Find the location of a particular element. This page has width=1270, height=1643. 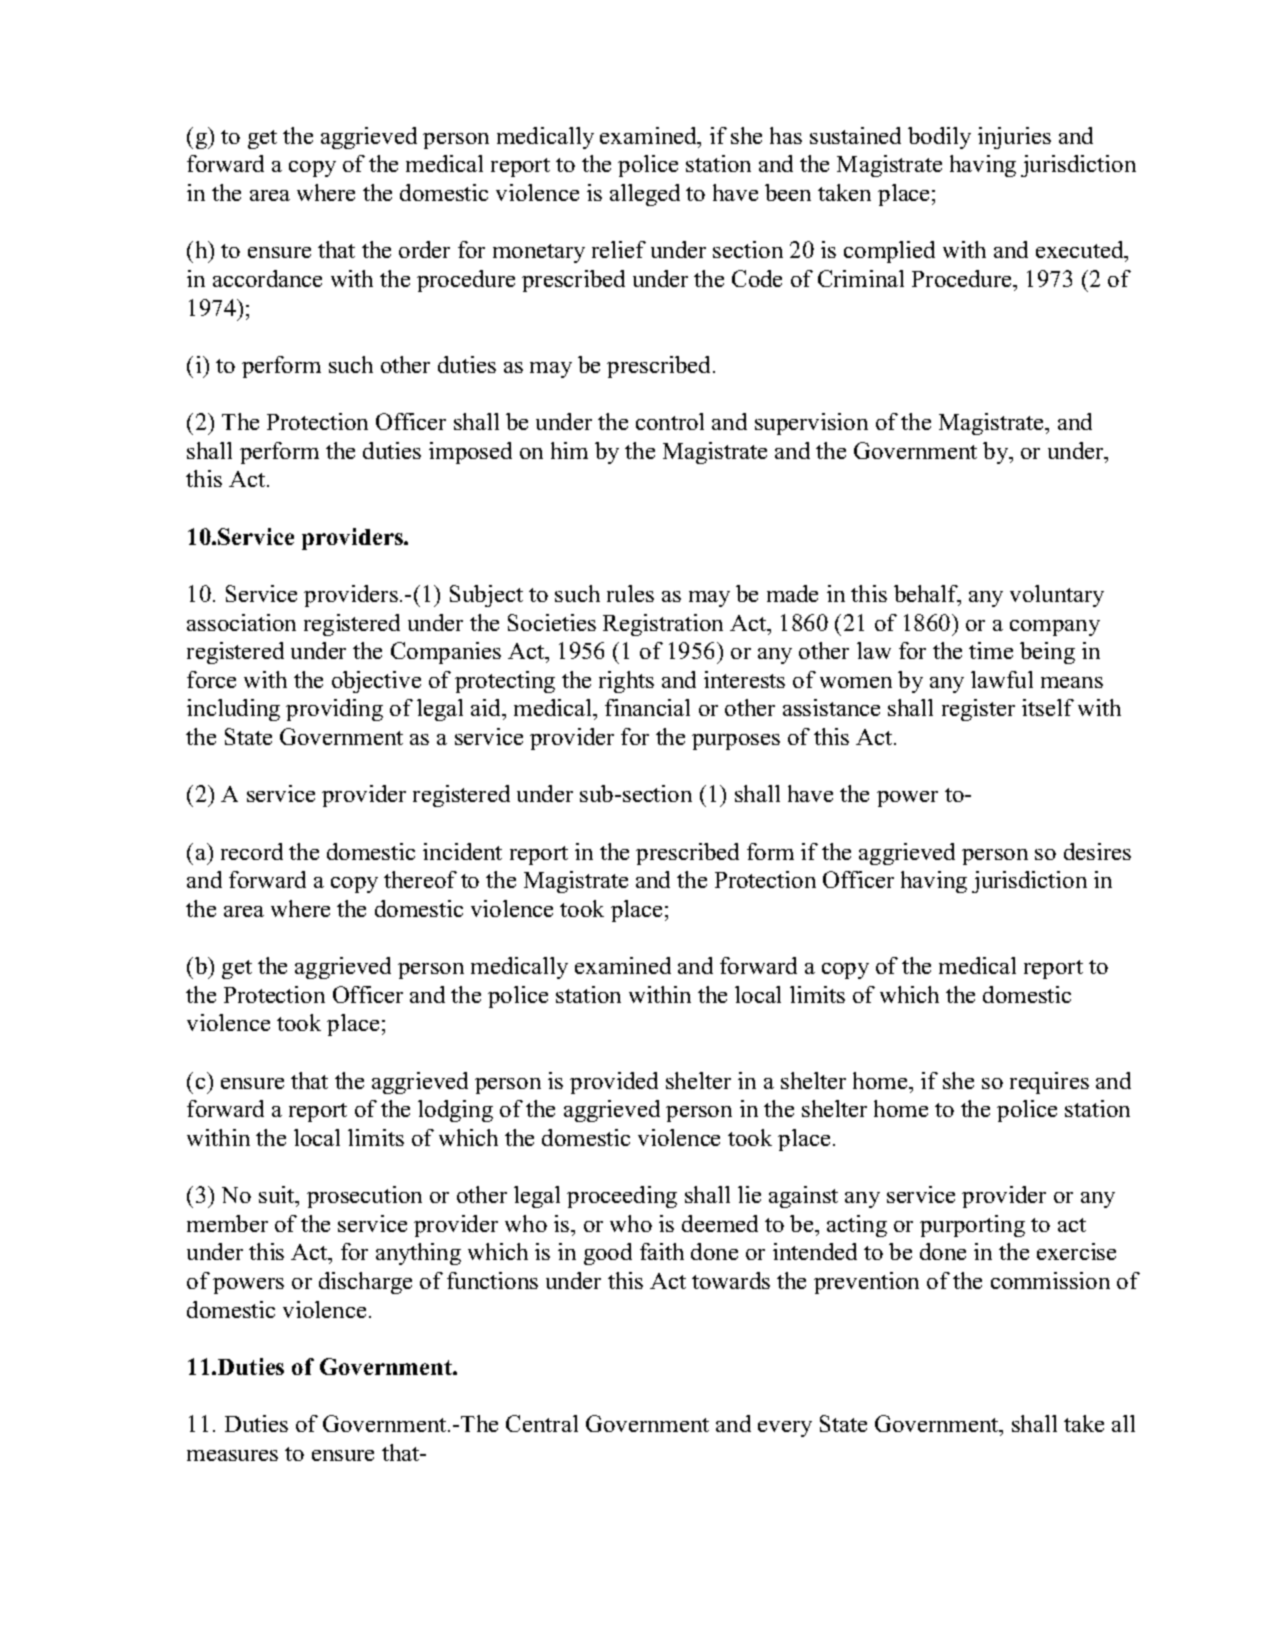

injuries is located at coordinates (1014, 138).
